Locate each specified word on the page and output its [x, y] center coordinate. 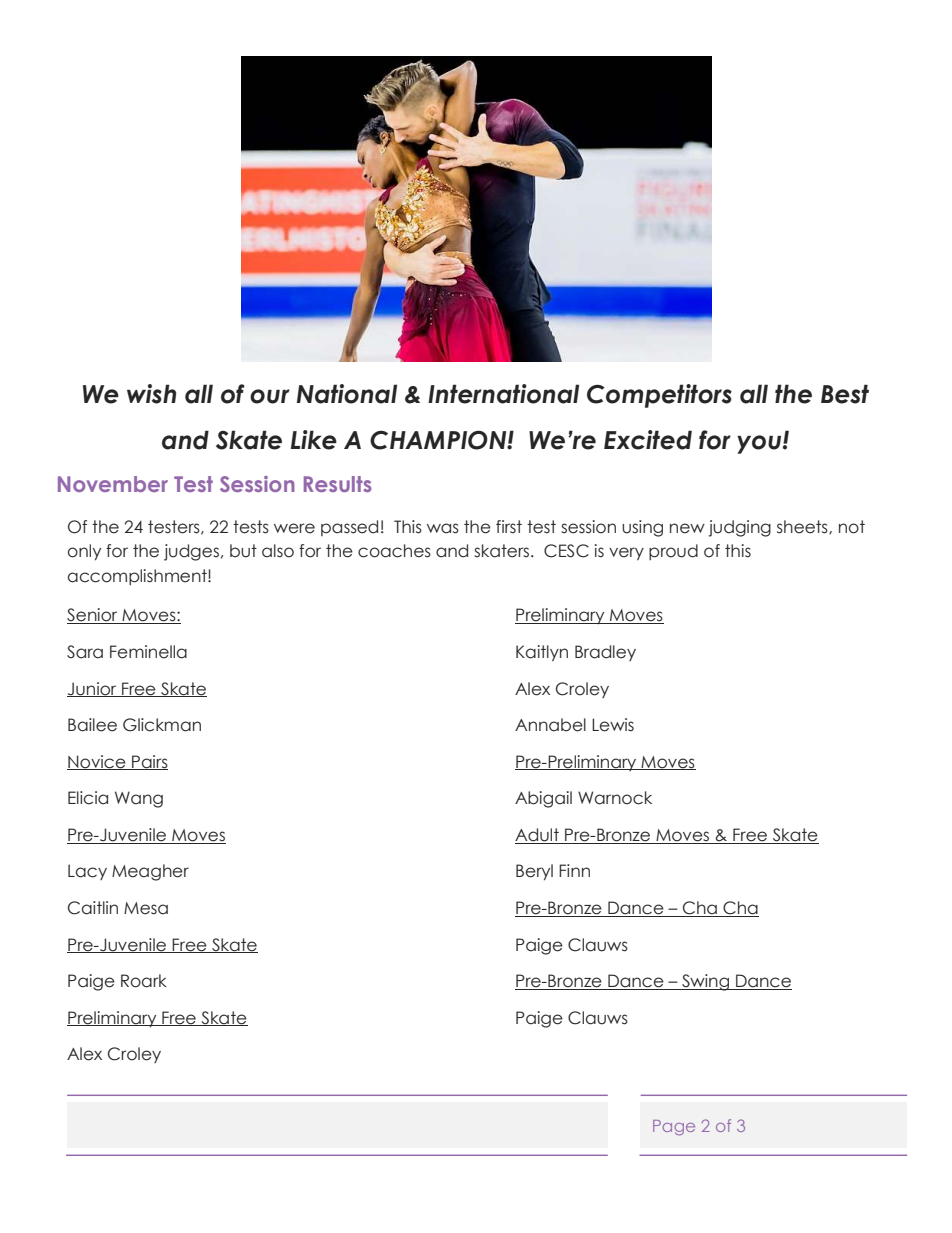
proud [673, 552]
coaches [394, 551]
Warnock [615, 798]
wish [151, 394]
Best [845, 394]
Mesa [146, 908]
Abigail [543, 799]
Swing [706, 982]
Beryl [534, 872]
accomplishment [138, 577]
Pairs [149, 762]
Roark [144, 981]
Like [314, 440]
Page [674, 1128]
